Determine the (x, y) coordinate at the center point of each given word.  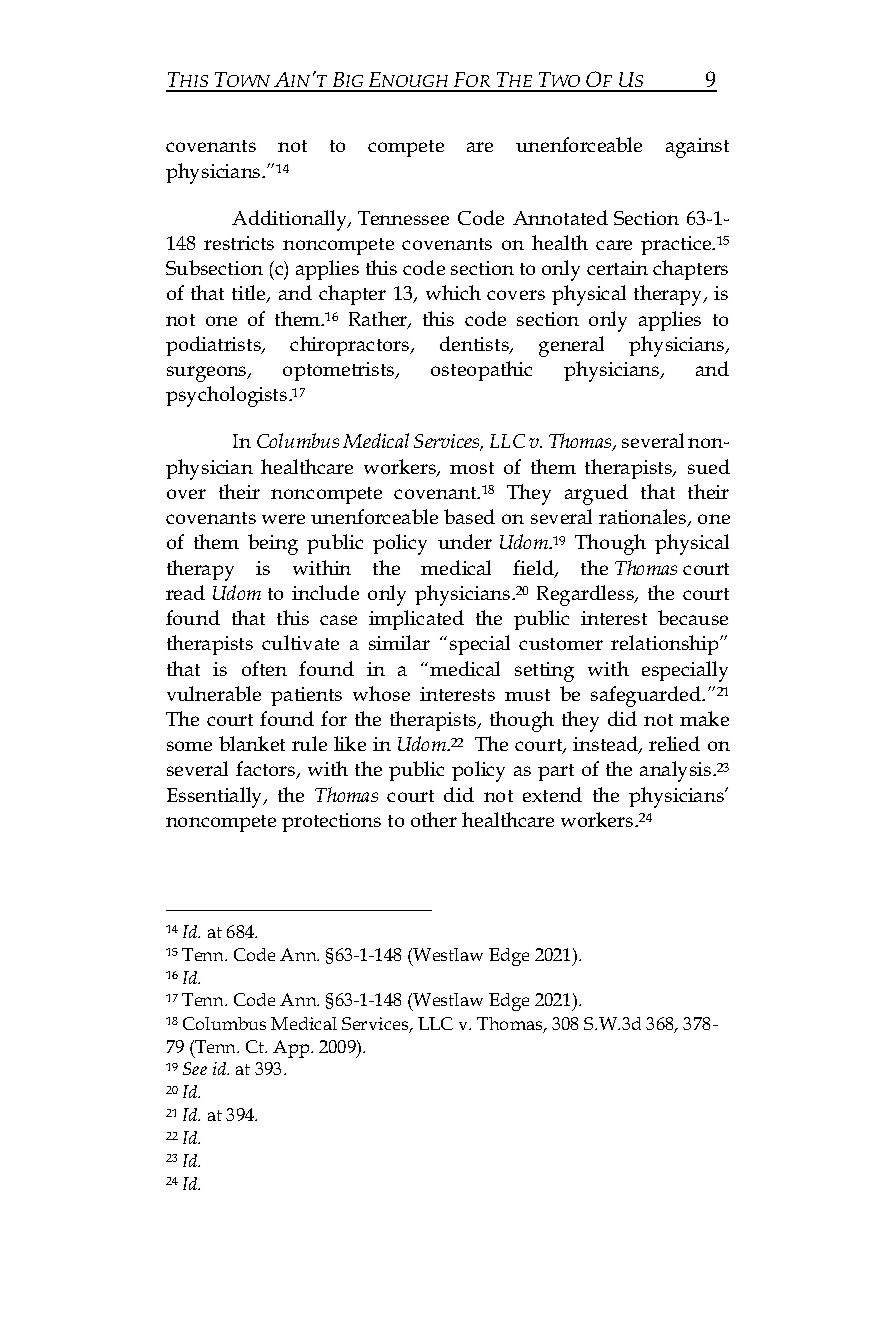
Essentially (216, 797)
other (434, 819)
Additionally (291, 220)
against (697, 148)
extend (552, 794)
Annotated (560, 217)
